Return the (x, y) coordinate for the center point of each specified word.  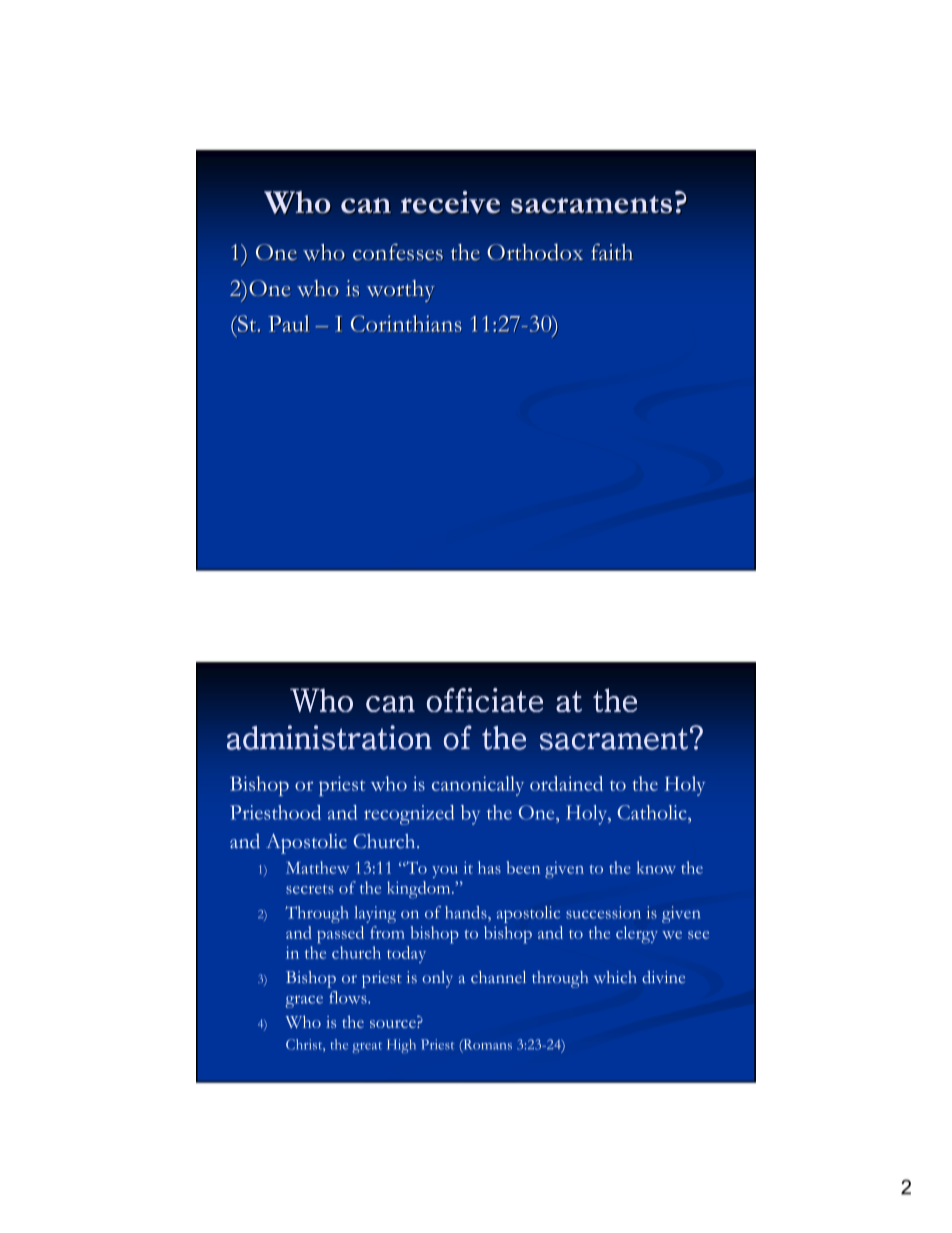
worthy (401, 291)
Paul (288, 324)
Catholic (653, 812)
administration (329, 737)
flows (349, 997)
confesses (398, 252)
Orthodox (535, 252)
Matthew (317, 867)
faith (612, 252)
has (489, 867)
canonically (478, 786)
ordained (566, 783)
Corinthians (406, 324)
